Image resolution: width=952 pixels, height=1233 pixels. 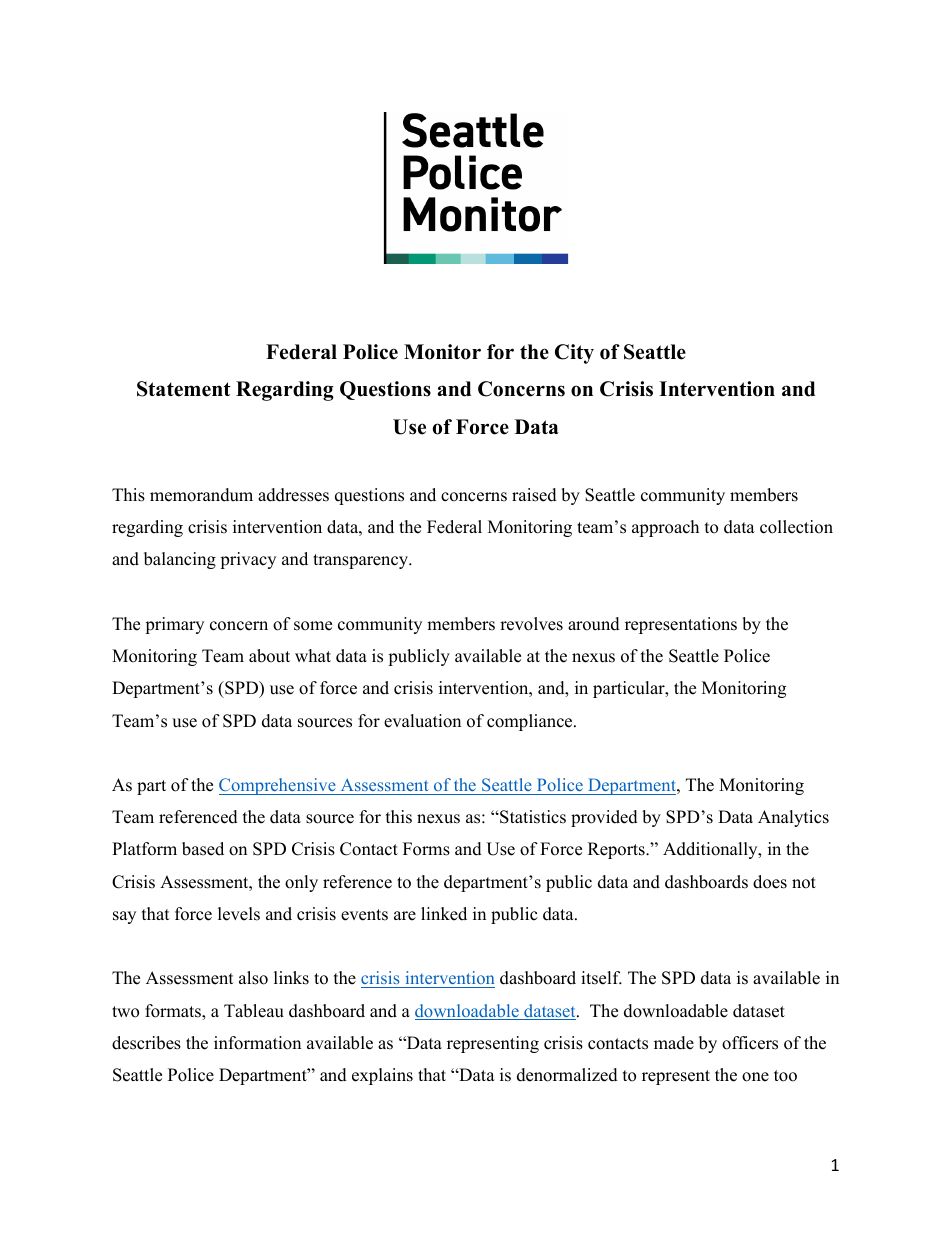 I want to click on evaluation, so click(x=422, y=721).
